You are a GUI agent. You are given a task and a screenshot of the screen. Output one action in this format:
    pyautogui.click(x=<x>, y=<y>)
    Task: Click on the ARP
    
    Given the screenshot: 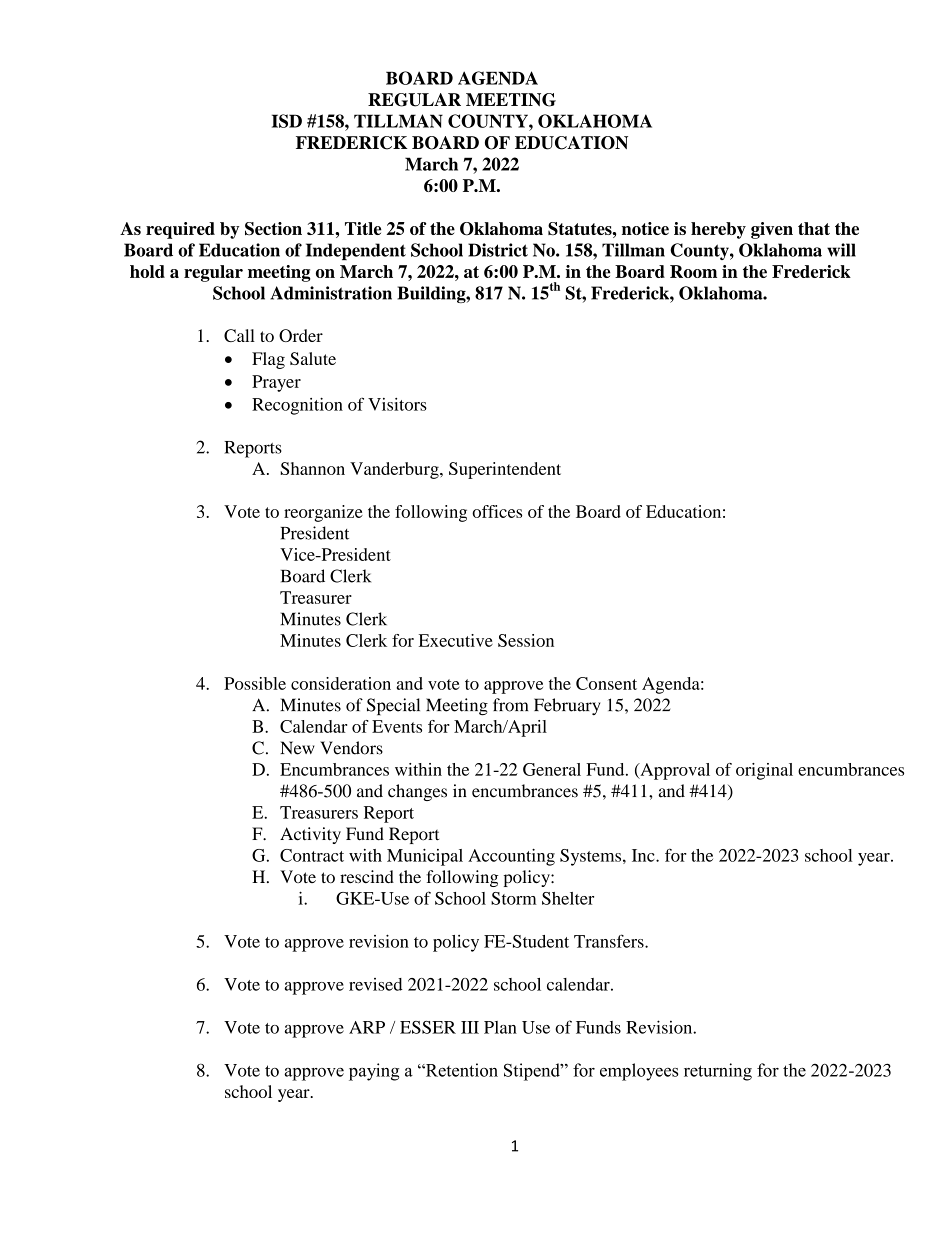 What is the action you would take?
    pyautogui.click(x=367, y=1027)
